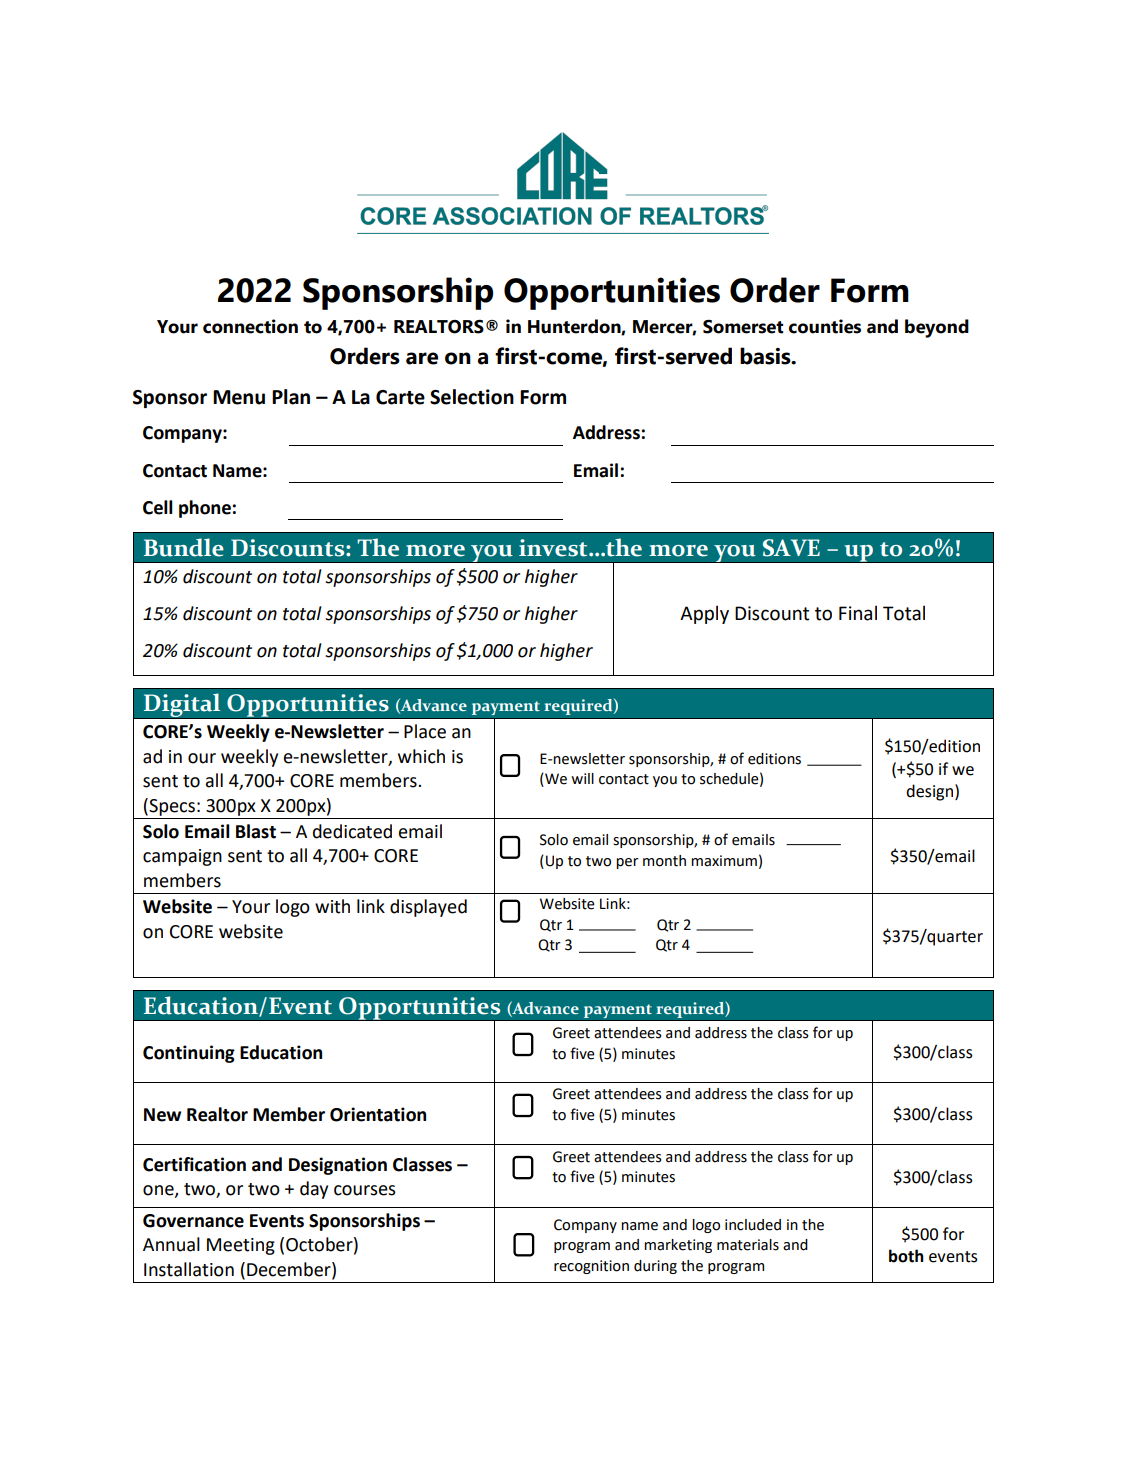 Image resolution: width=1127 pixels, height=1458 pixels. Describe the element at coordinates (428, 908) in the image. I see `displayed` at that location.
